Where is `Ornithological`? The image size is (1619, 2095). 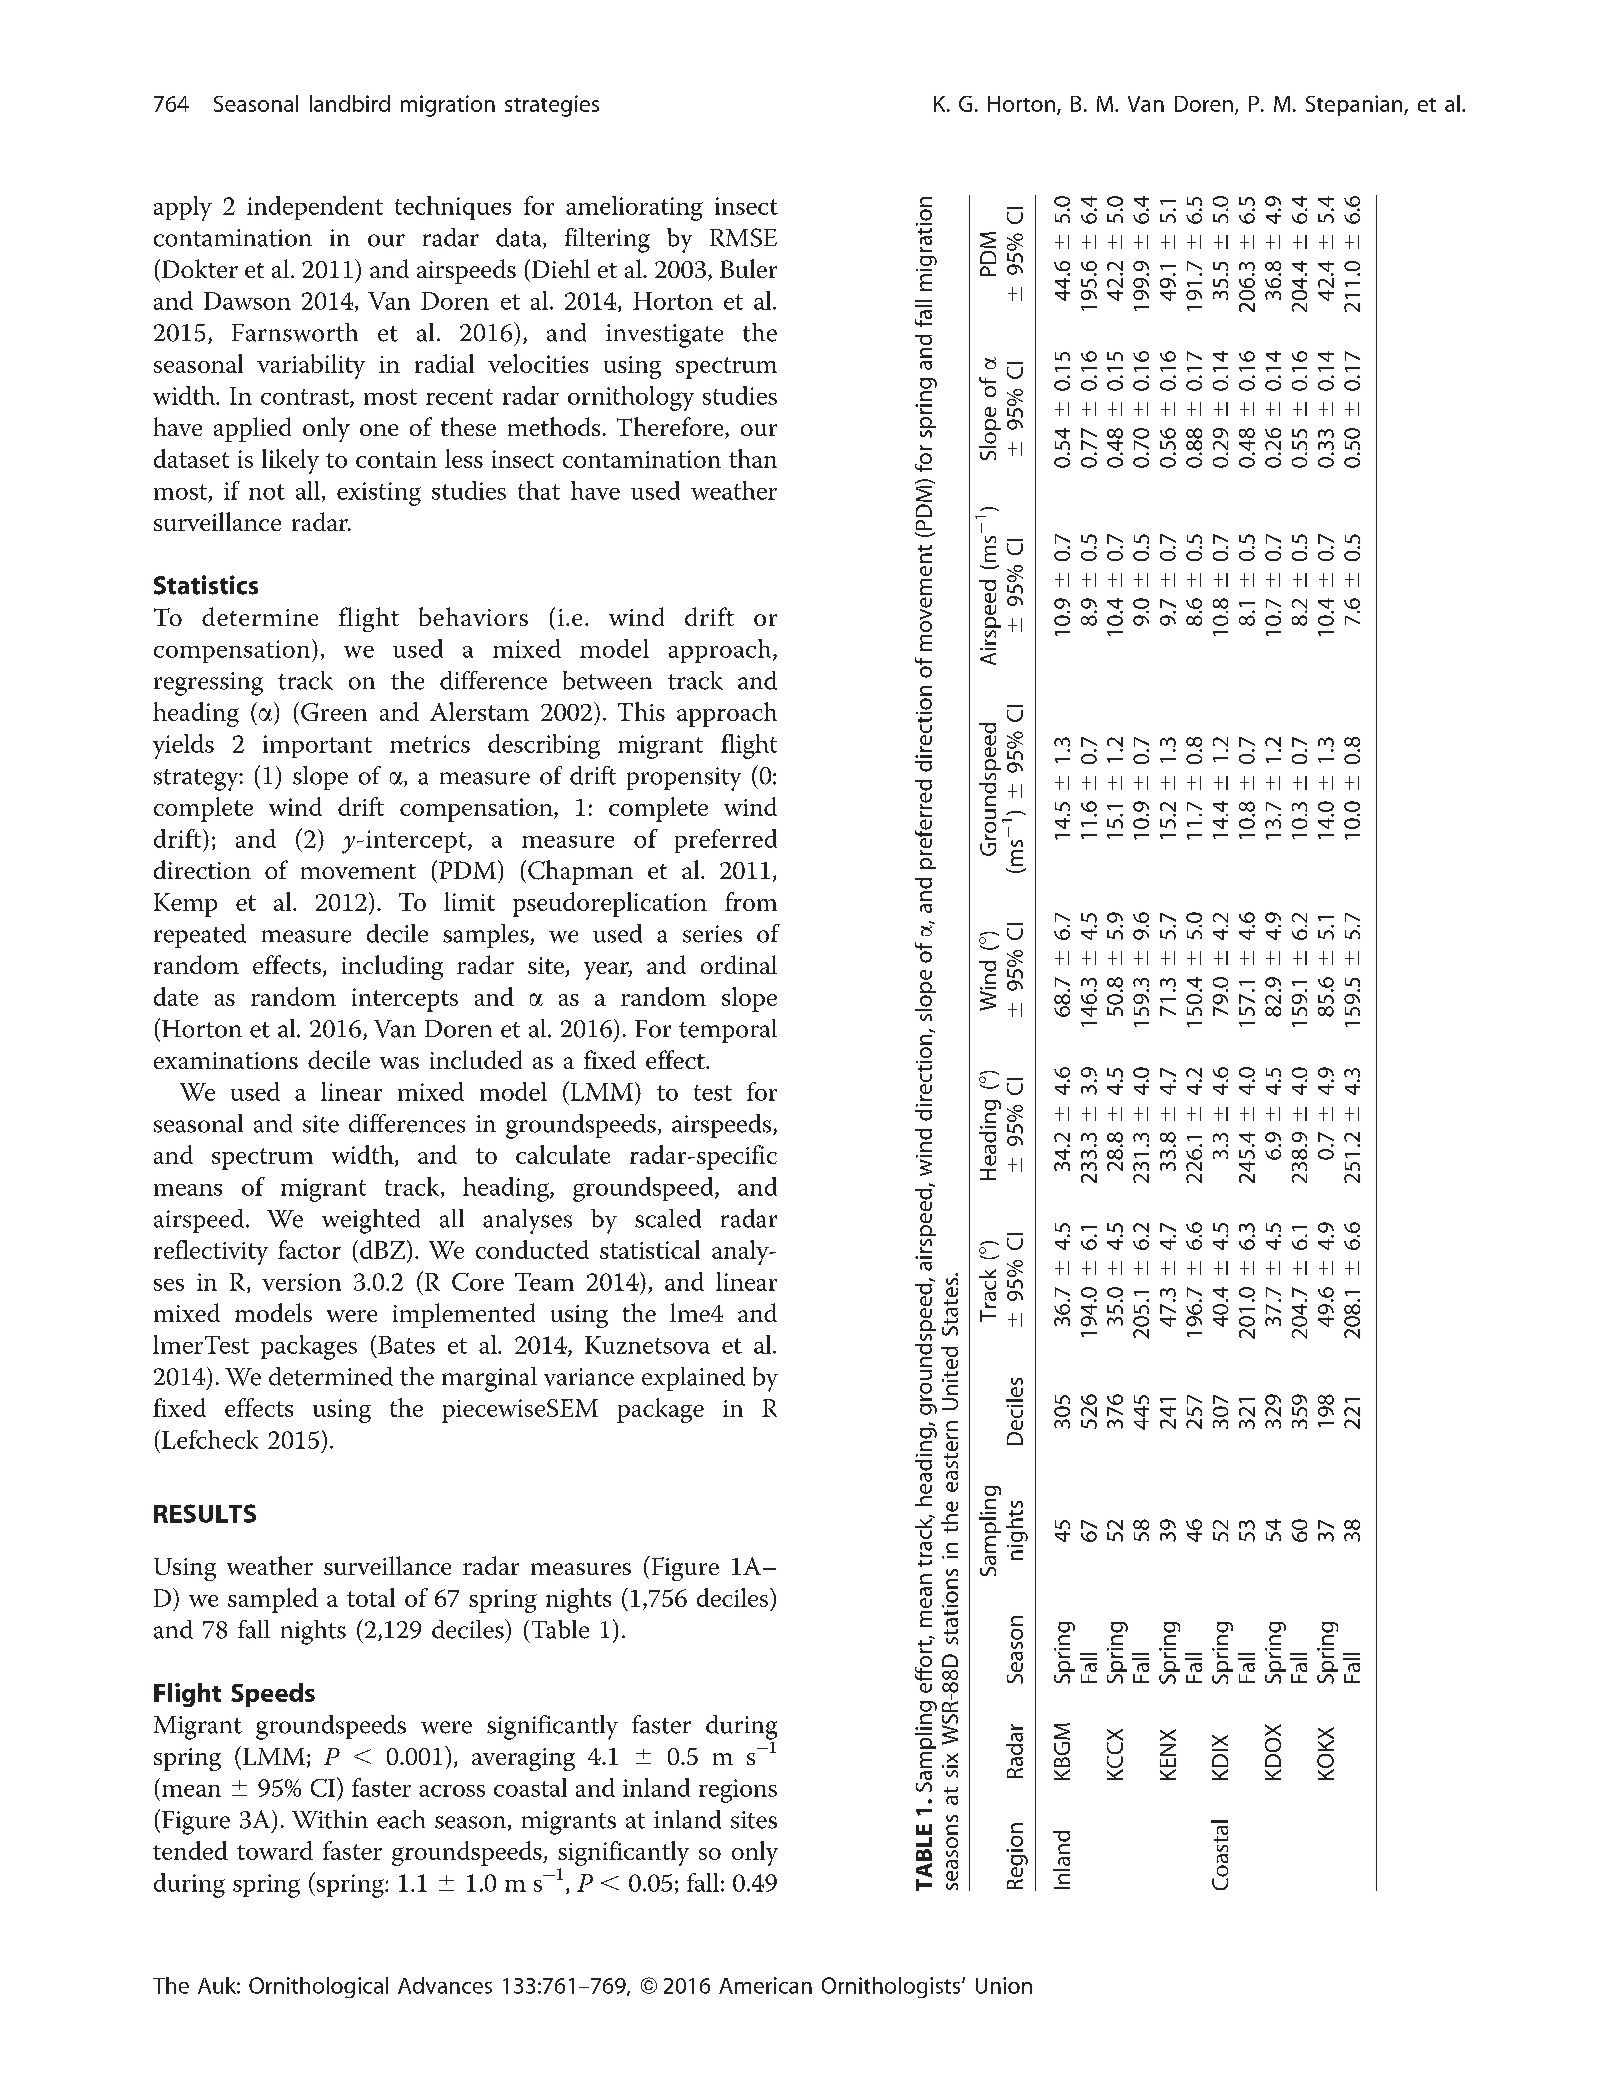 Ornithological is located at coordinates (318, 1987).
